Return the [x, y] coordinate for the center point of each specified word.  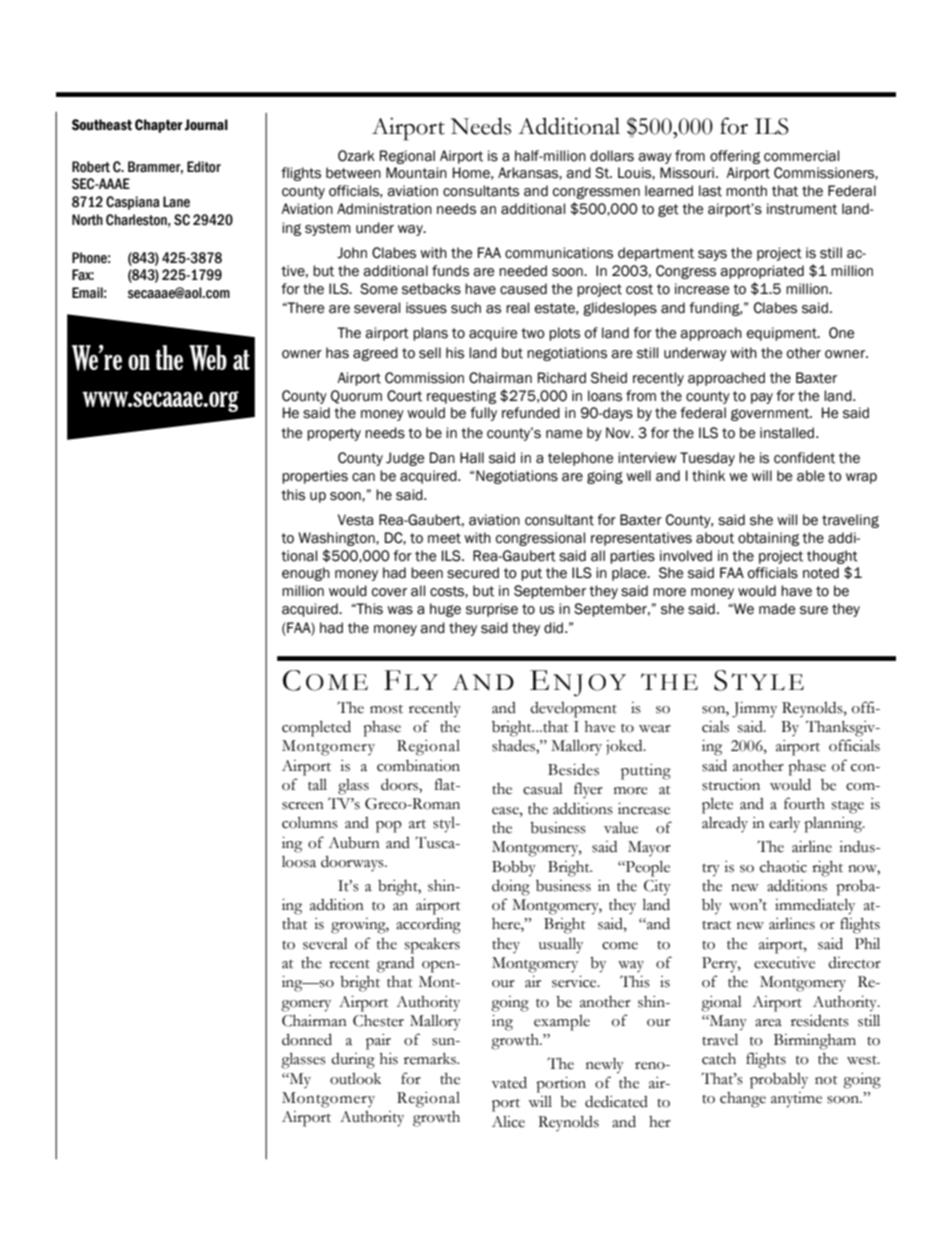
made [777, 609]
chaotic [783, 867]
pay [762, 398]
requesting [461, 397]
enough [306, 574]
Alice [508, 1122]
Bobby [514, 869]
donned [307, 1039]
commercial [801, 156]
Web [208, 358]
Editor [204, 167]
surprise [492, 610]
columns [310, 822]
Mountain [416, 173]
